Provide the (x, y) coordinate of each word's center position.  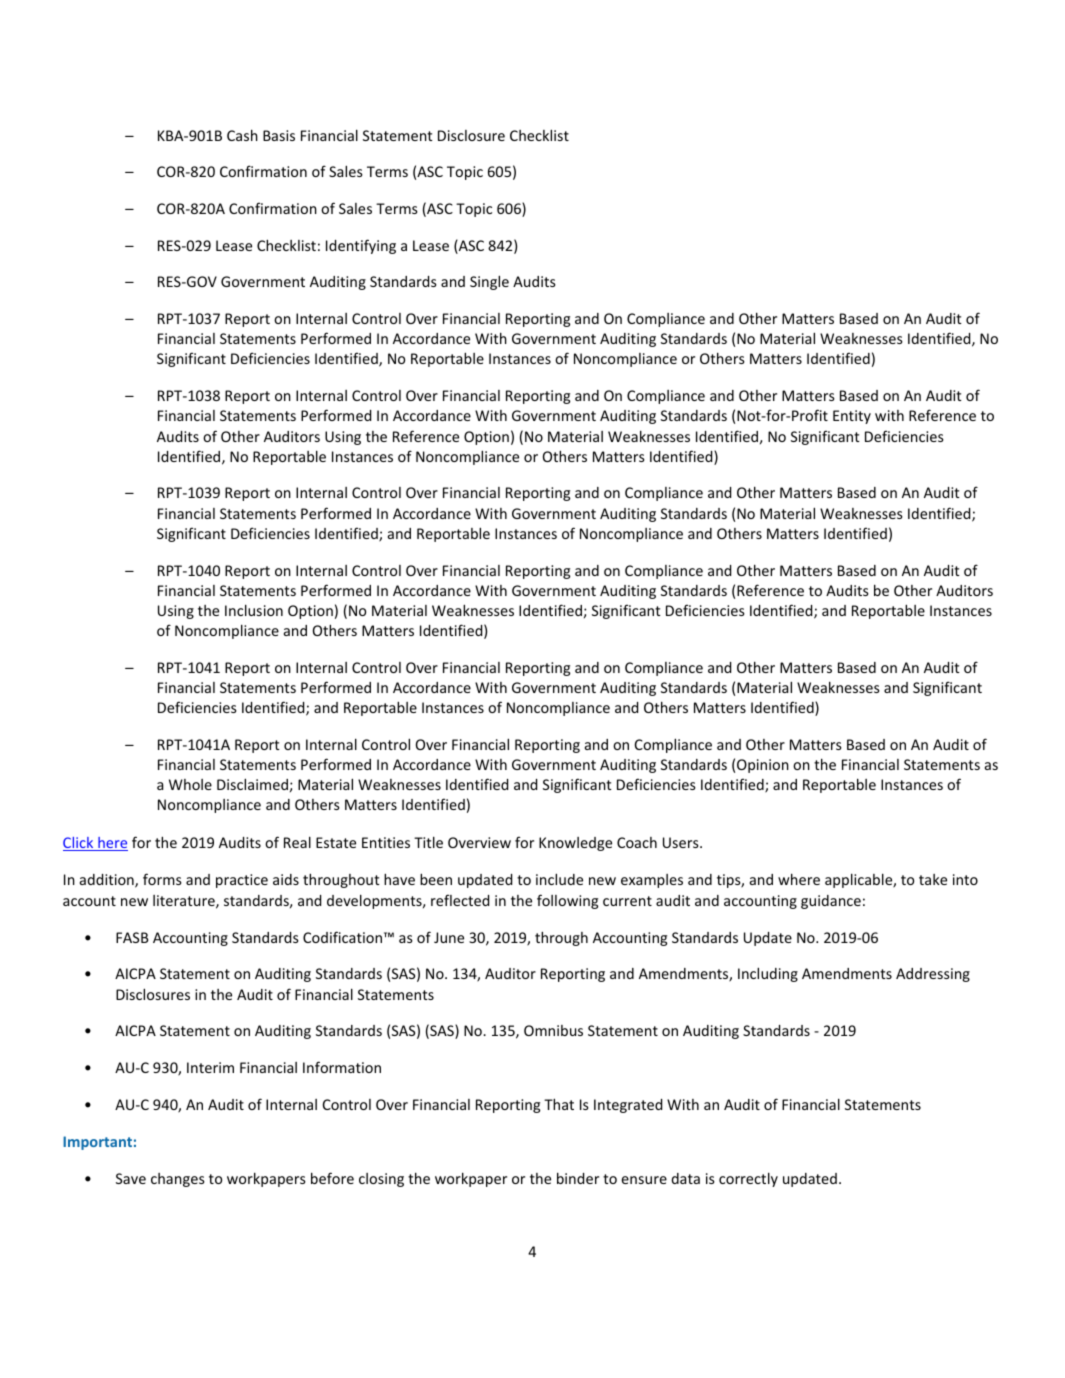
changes (178, 1180)
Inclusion (254, 610)
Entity (852, 417)
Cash (242, 135)
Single (489, 282)
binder (578, 1178)
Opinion (763, 766)
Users (682, 842)
